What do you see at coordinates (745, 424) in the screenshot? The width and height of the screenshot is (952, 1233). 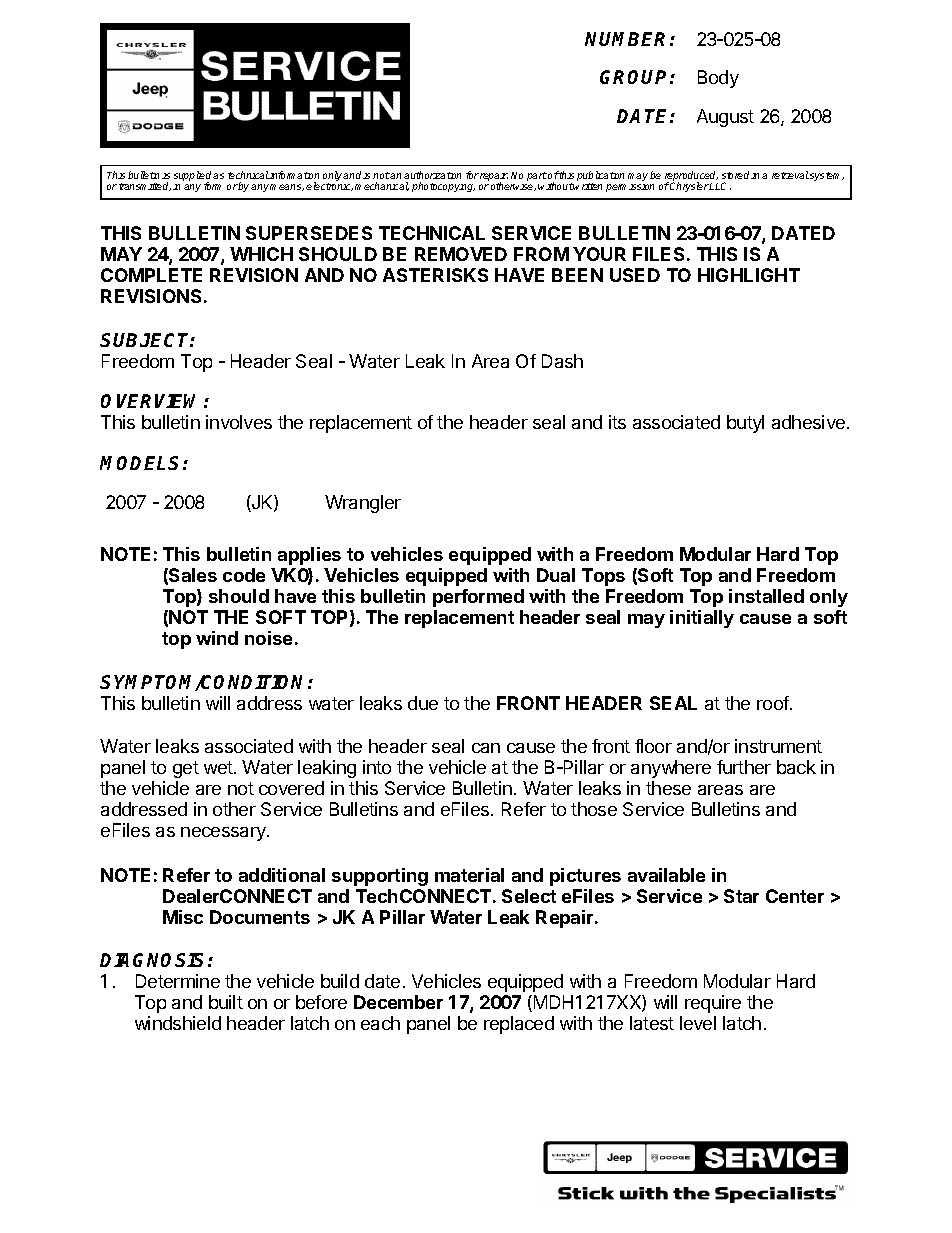 I see `butyl` at bounding box center [745, 424].
